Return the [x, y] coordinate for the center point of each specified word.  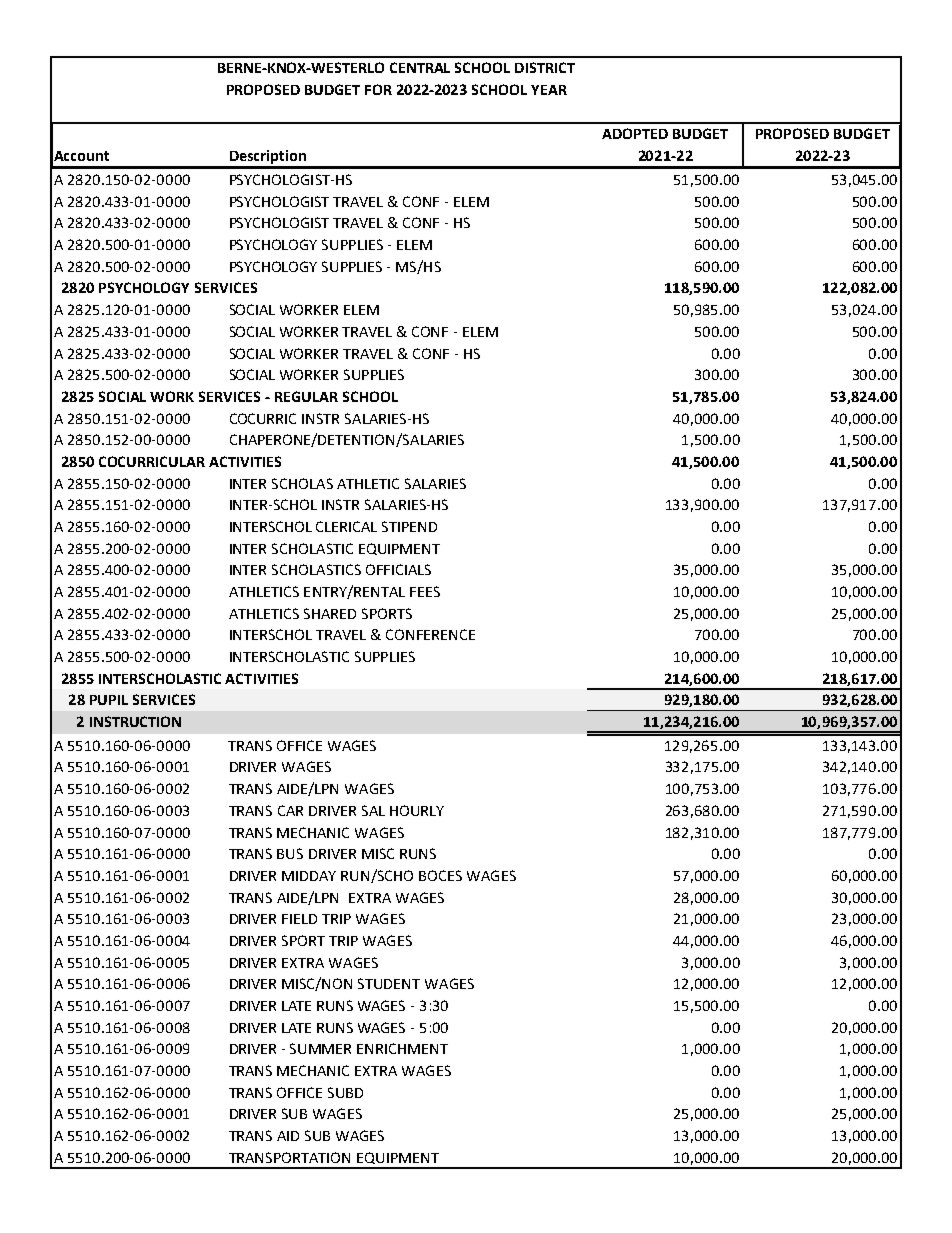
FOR [378, 89]
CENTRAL [420, 67]
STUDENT [389, 983]
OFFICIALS [398, 569]
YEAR [549, 90]
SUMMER [320, 1048]
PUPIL [109, 700]
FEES [425, 591]
